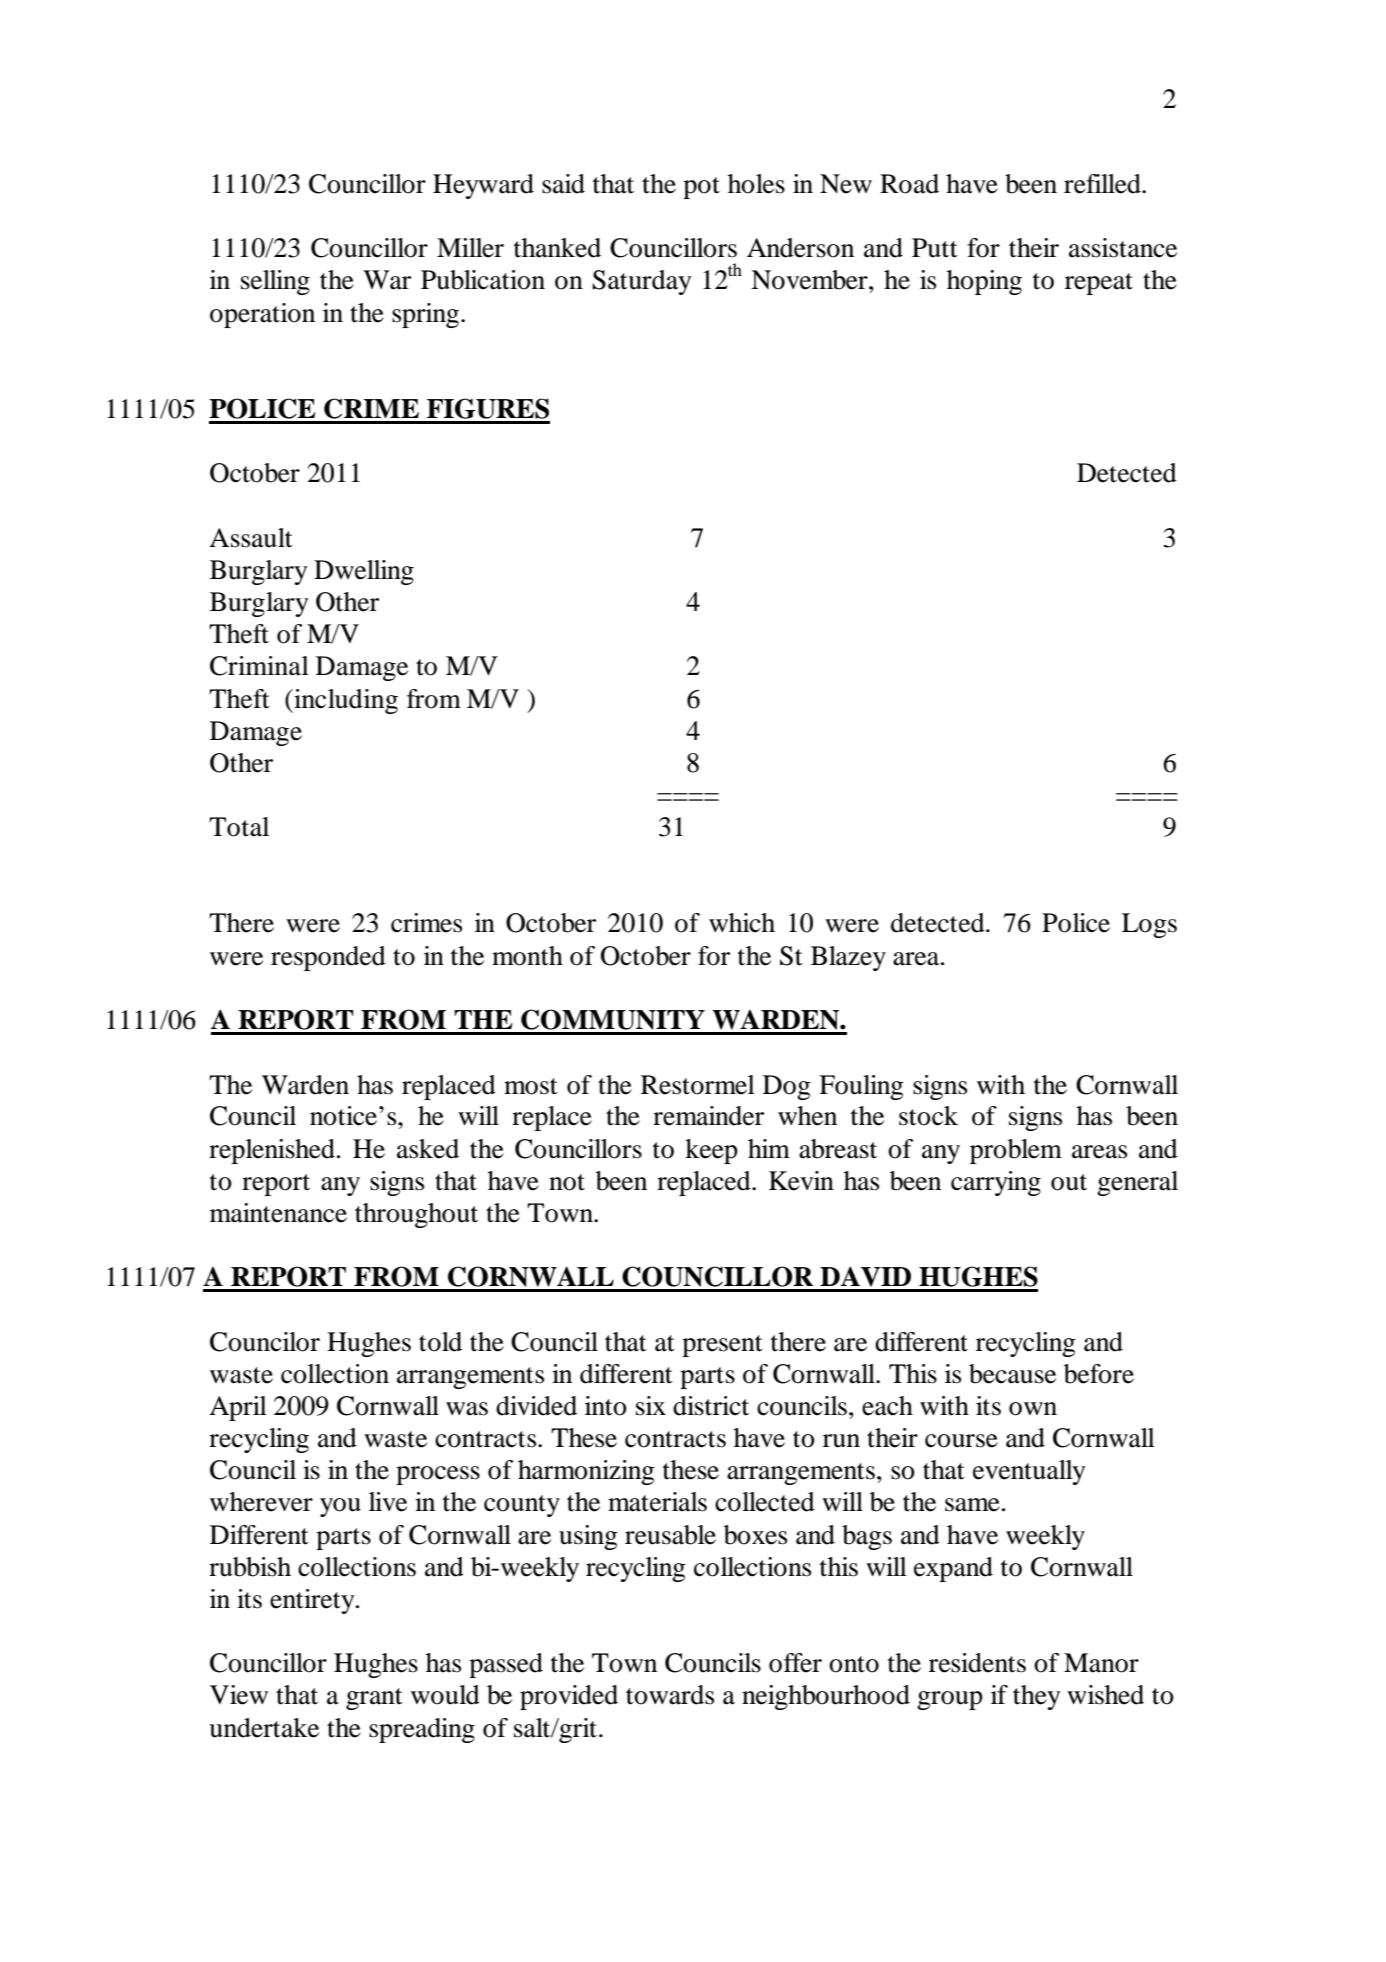 This screenshot has width=1386, height=1962. I want to click on which, so click(742, 923).
